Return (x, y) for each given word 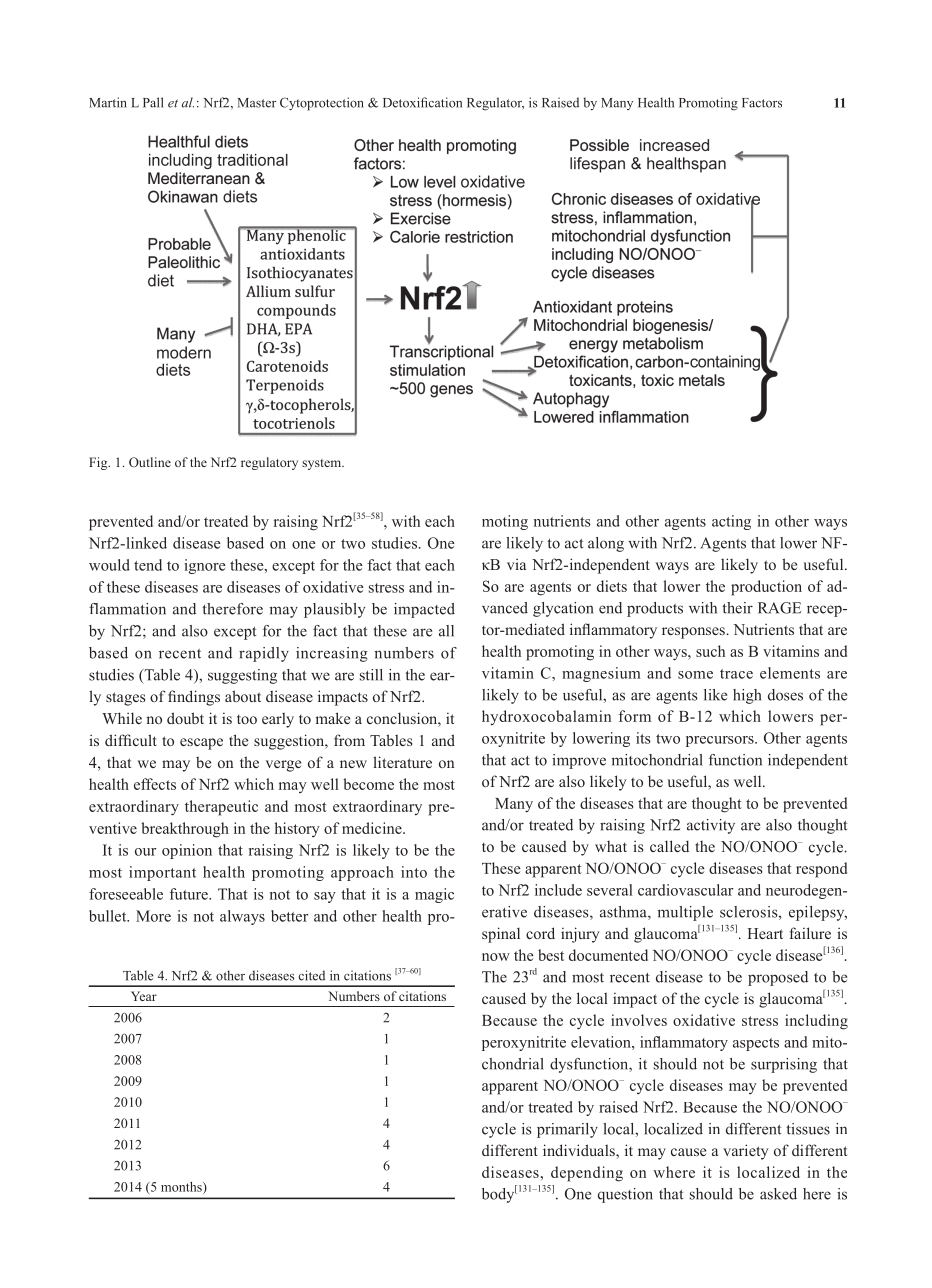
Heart (765, 933)
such (710, 651)
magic (434, 895)
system (323, 464)
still (371, 675)
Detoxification (422, 102)
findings (194, 698)
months (182, 1188)
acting (731, 522)
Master (257, 103)
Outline (150, 462)
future (190, 894)
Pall (153, 102)
